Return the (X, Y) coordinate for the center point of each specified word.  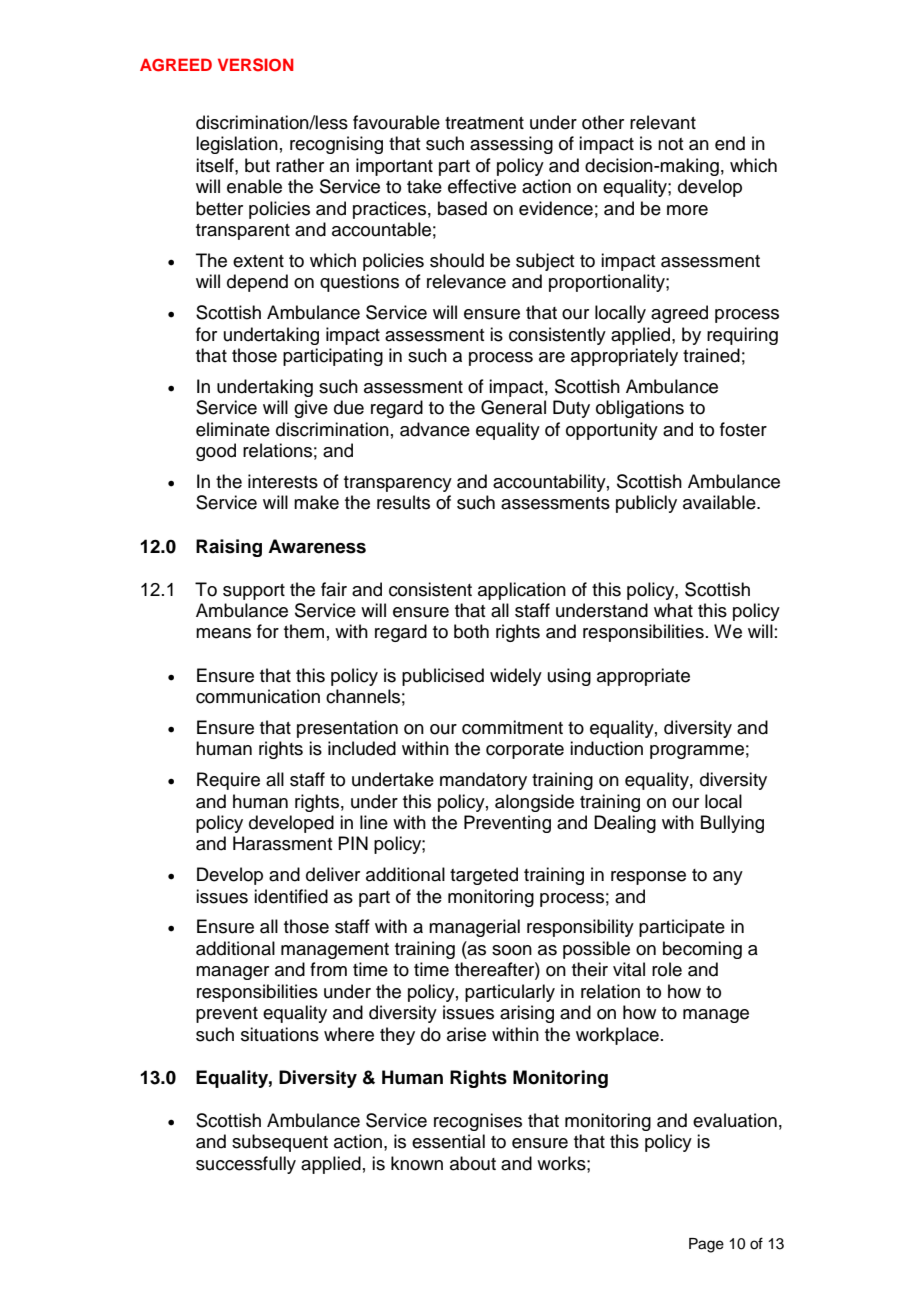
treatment (484, 123)
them (304, 631)
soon (512, 950)
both (471, 631)
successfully (246, 1165)
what (673, 610)
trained (711, 355)
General (513, 407)
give (311, 409)
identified (291, 896)
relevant (663, 122)
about (473, 1163)
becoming (702, 950)
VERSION (256, 65)
